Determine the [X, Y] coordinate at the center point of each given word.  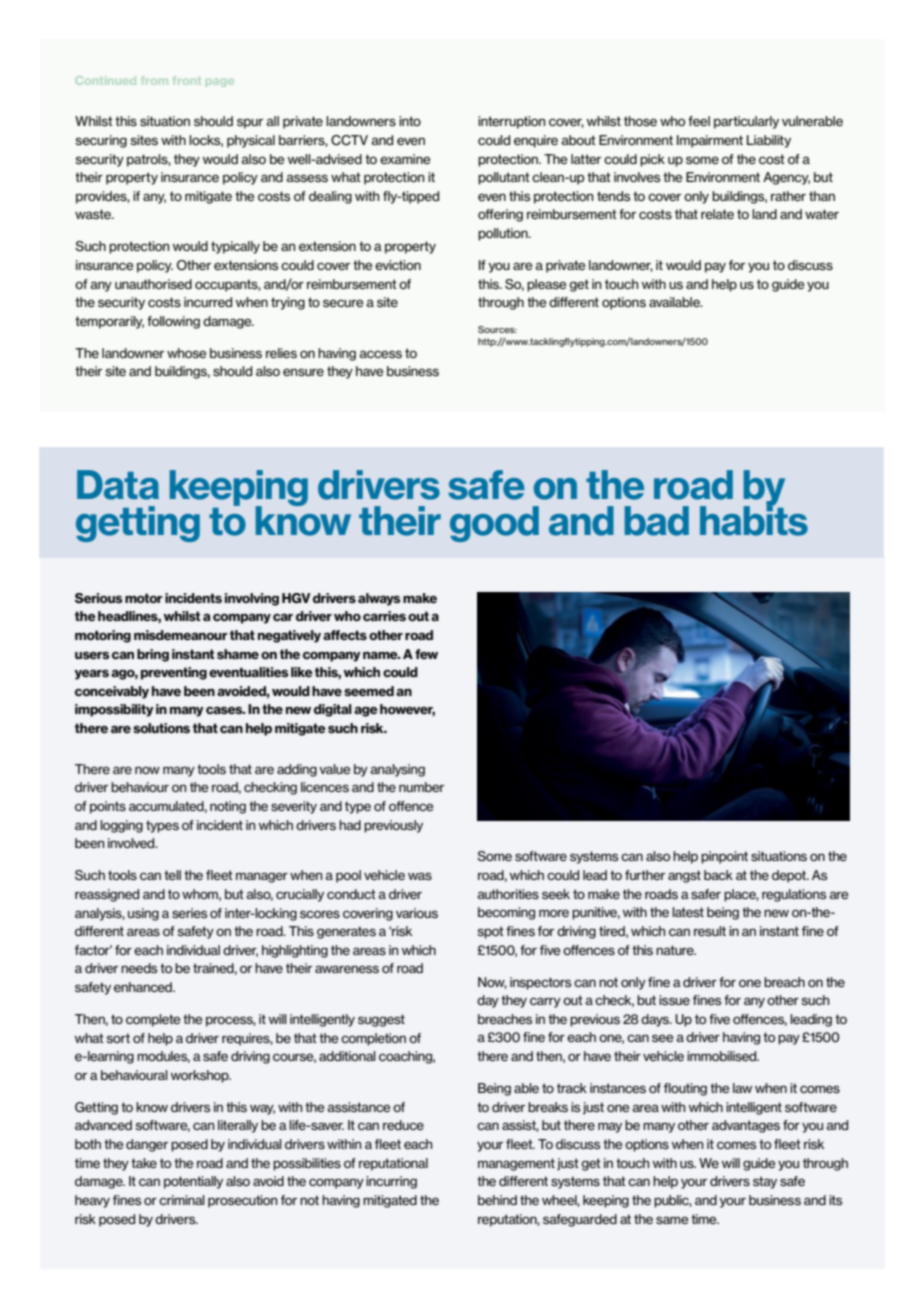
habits [754, 520]
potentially [193, 1182]
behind [497, 1200]
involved [132, 843]
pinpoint [724, 857]
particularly [746, 122]
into [410, 121]
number [421, 787]
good [494, 524]
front [187, 80]
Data [118, 485]
